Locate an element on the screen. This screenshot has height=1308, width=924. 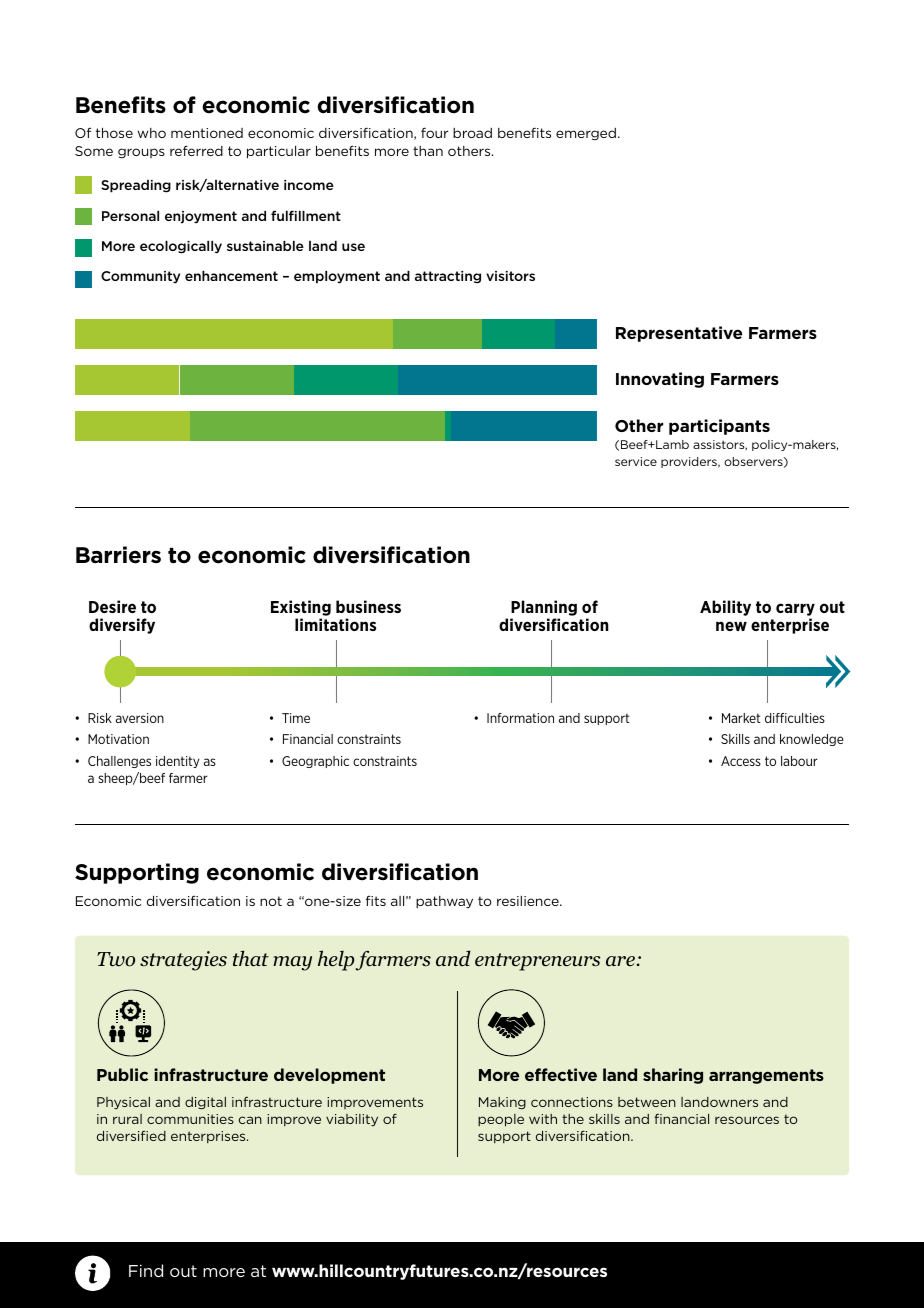
emerged is located at coordinates (586, 134).
